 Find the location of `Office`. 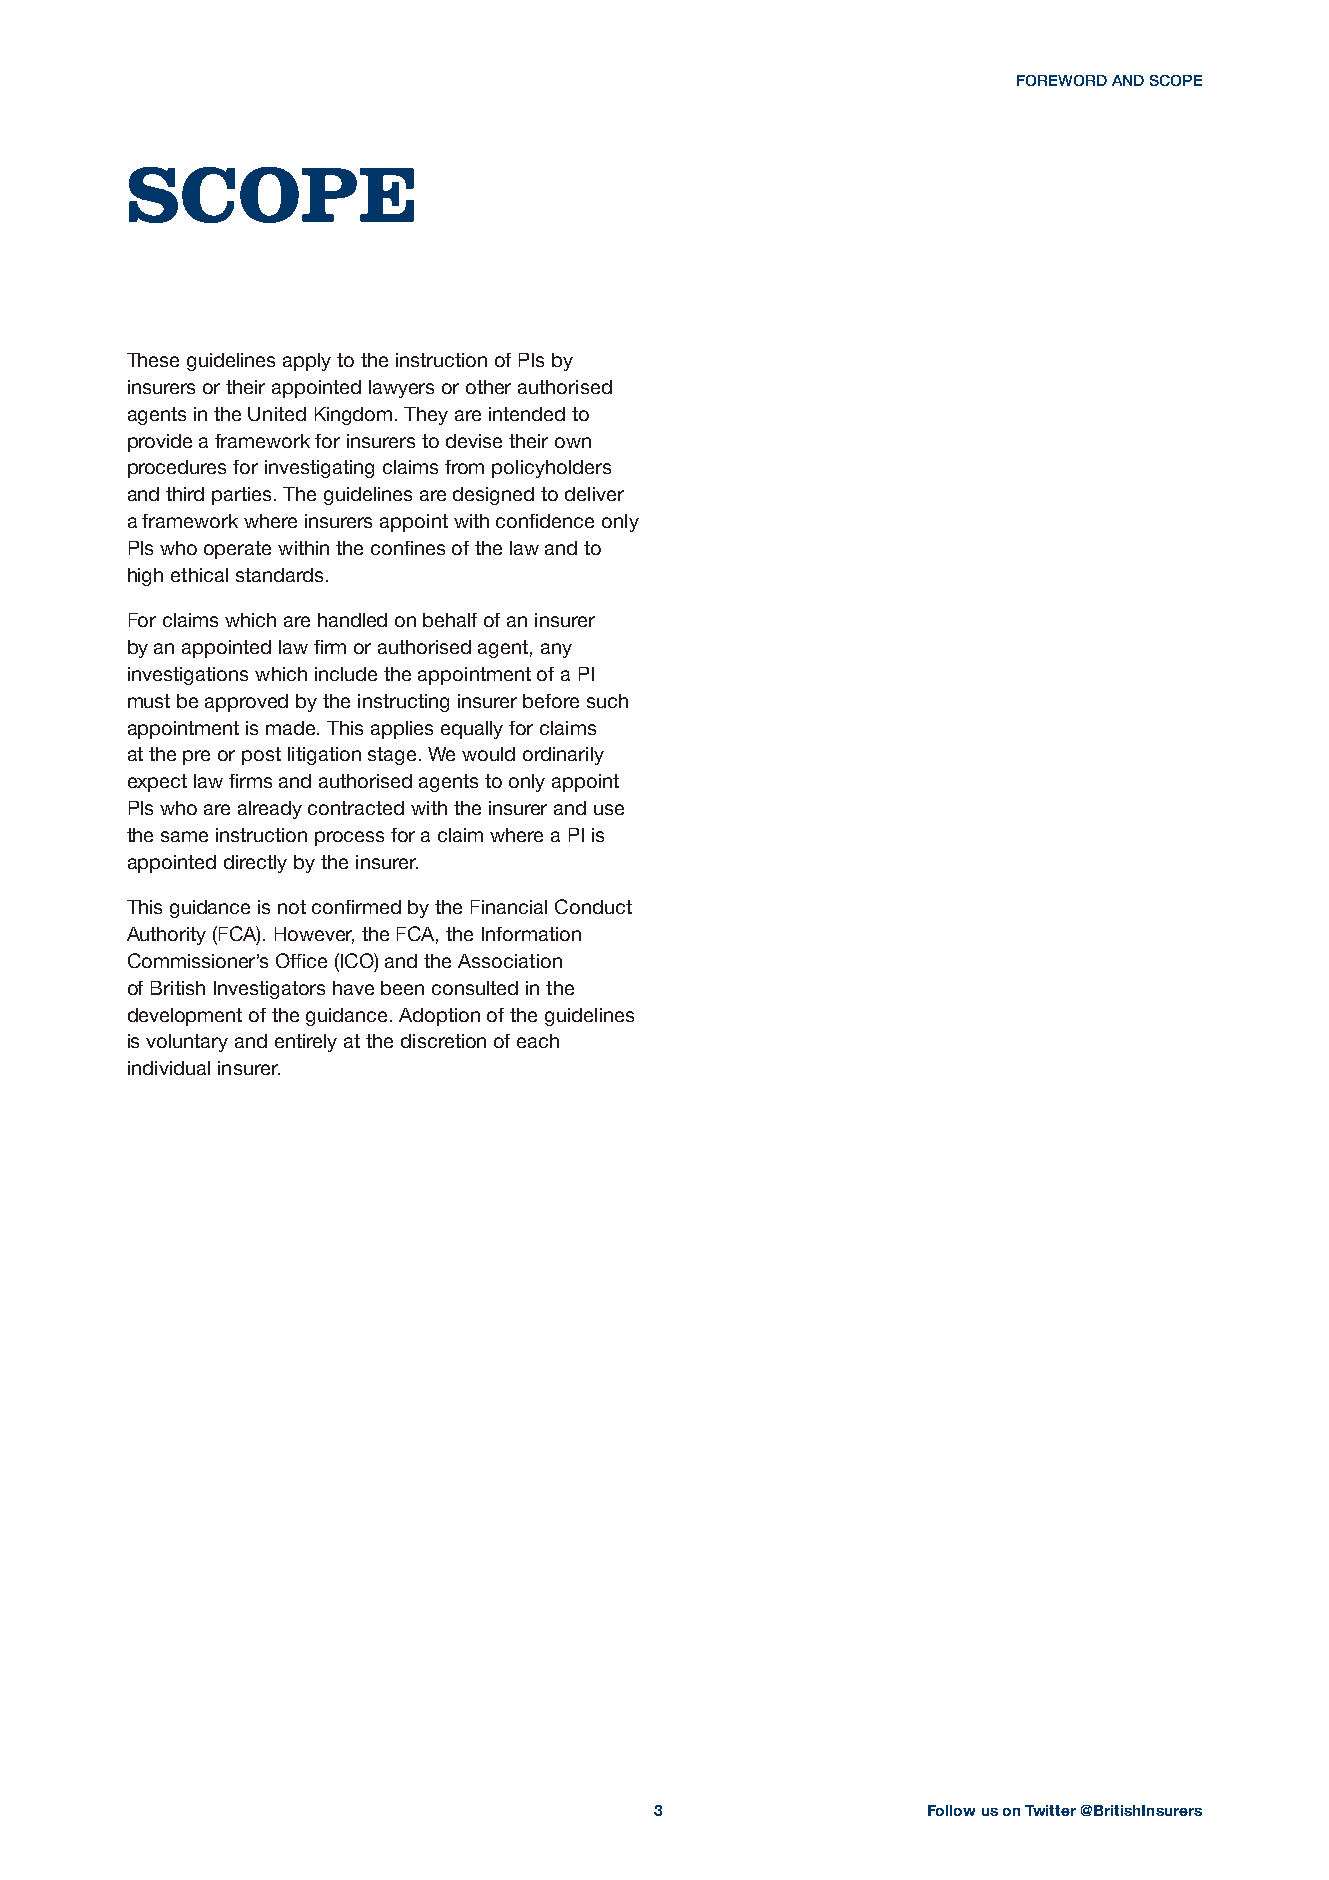

Office is located at coordinates (301, 960).
